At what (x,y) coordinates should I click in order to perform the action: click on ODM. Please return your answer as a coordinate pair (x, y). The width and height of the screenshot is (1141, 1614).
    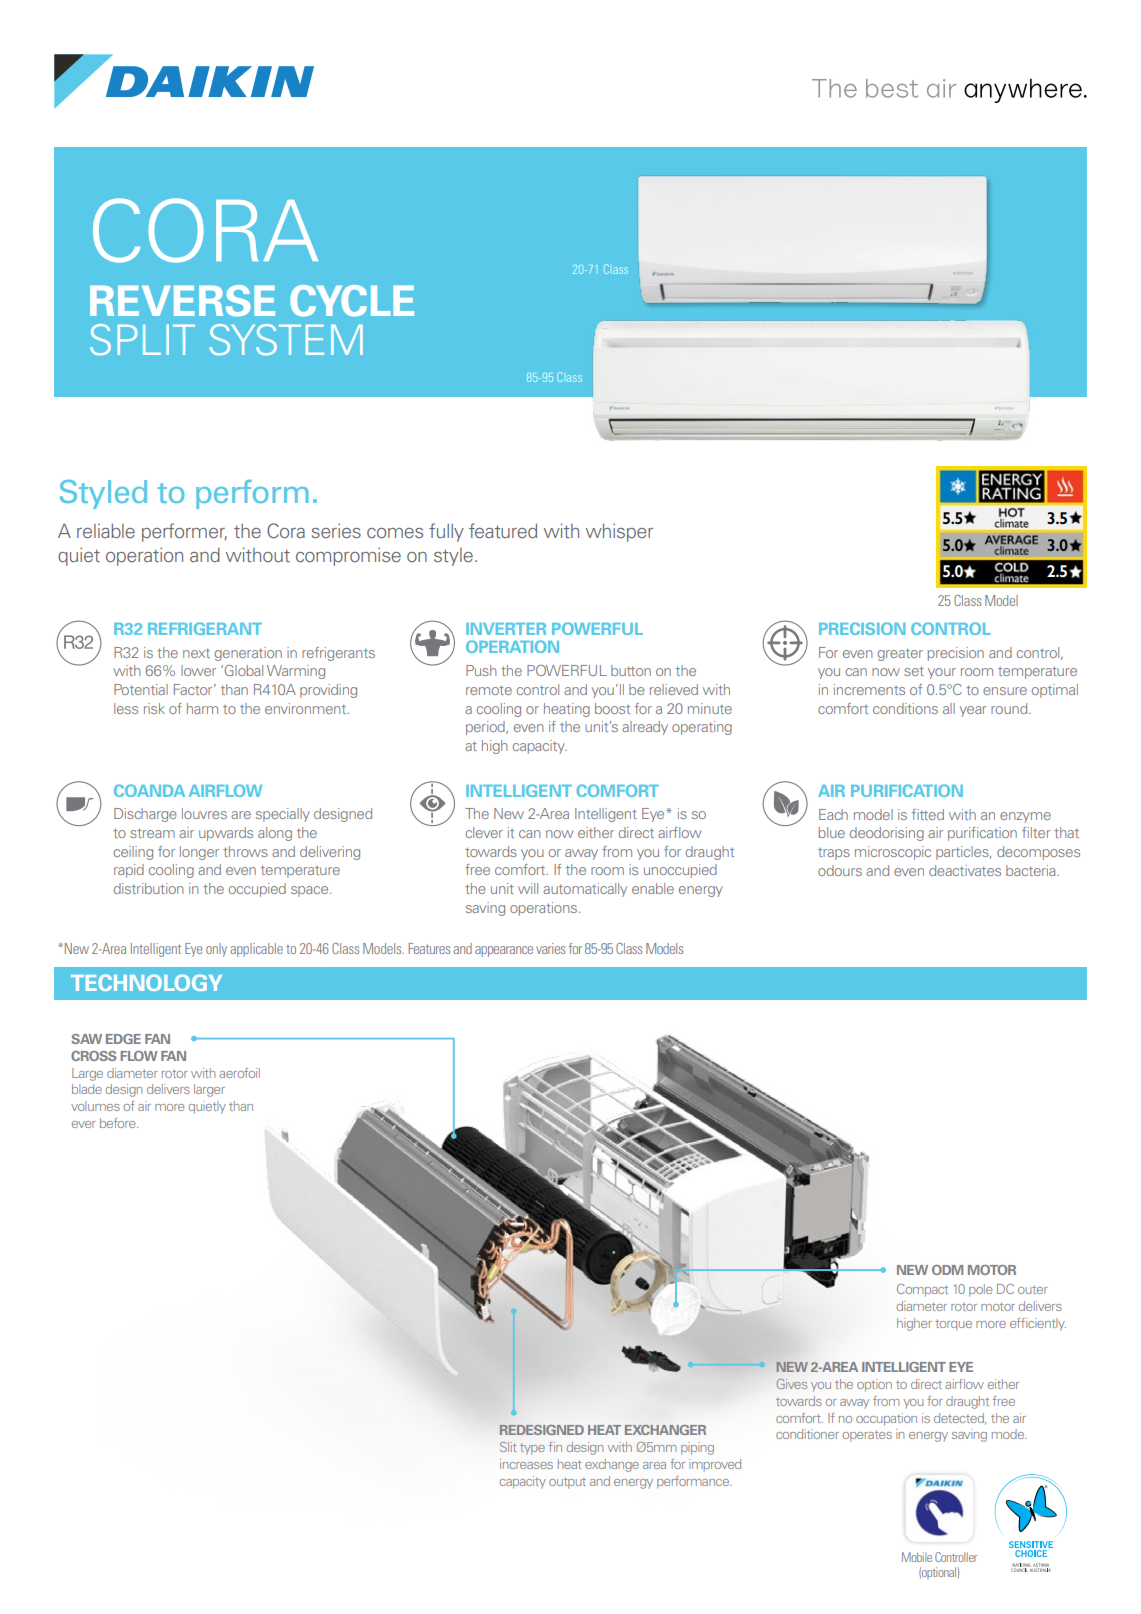
    Looking at the image, I should click on (947, 1270).
